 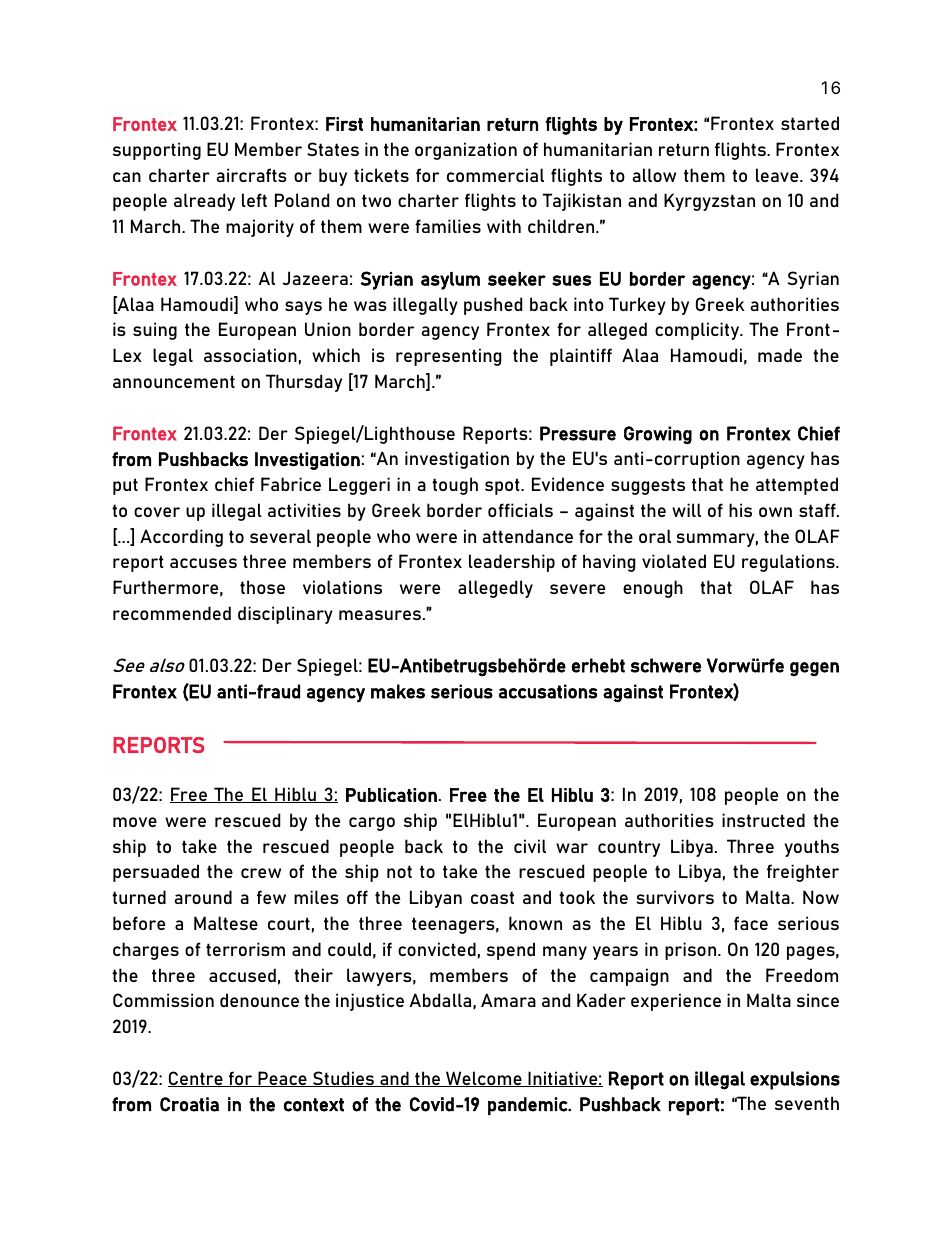 What do you see at coordinates (740, 510) in the screenshot?
I see `his` at bounding box center [740, 510].
